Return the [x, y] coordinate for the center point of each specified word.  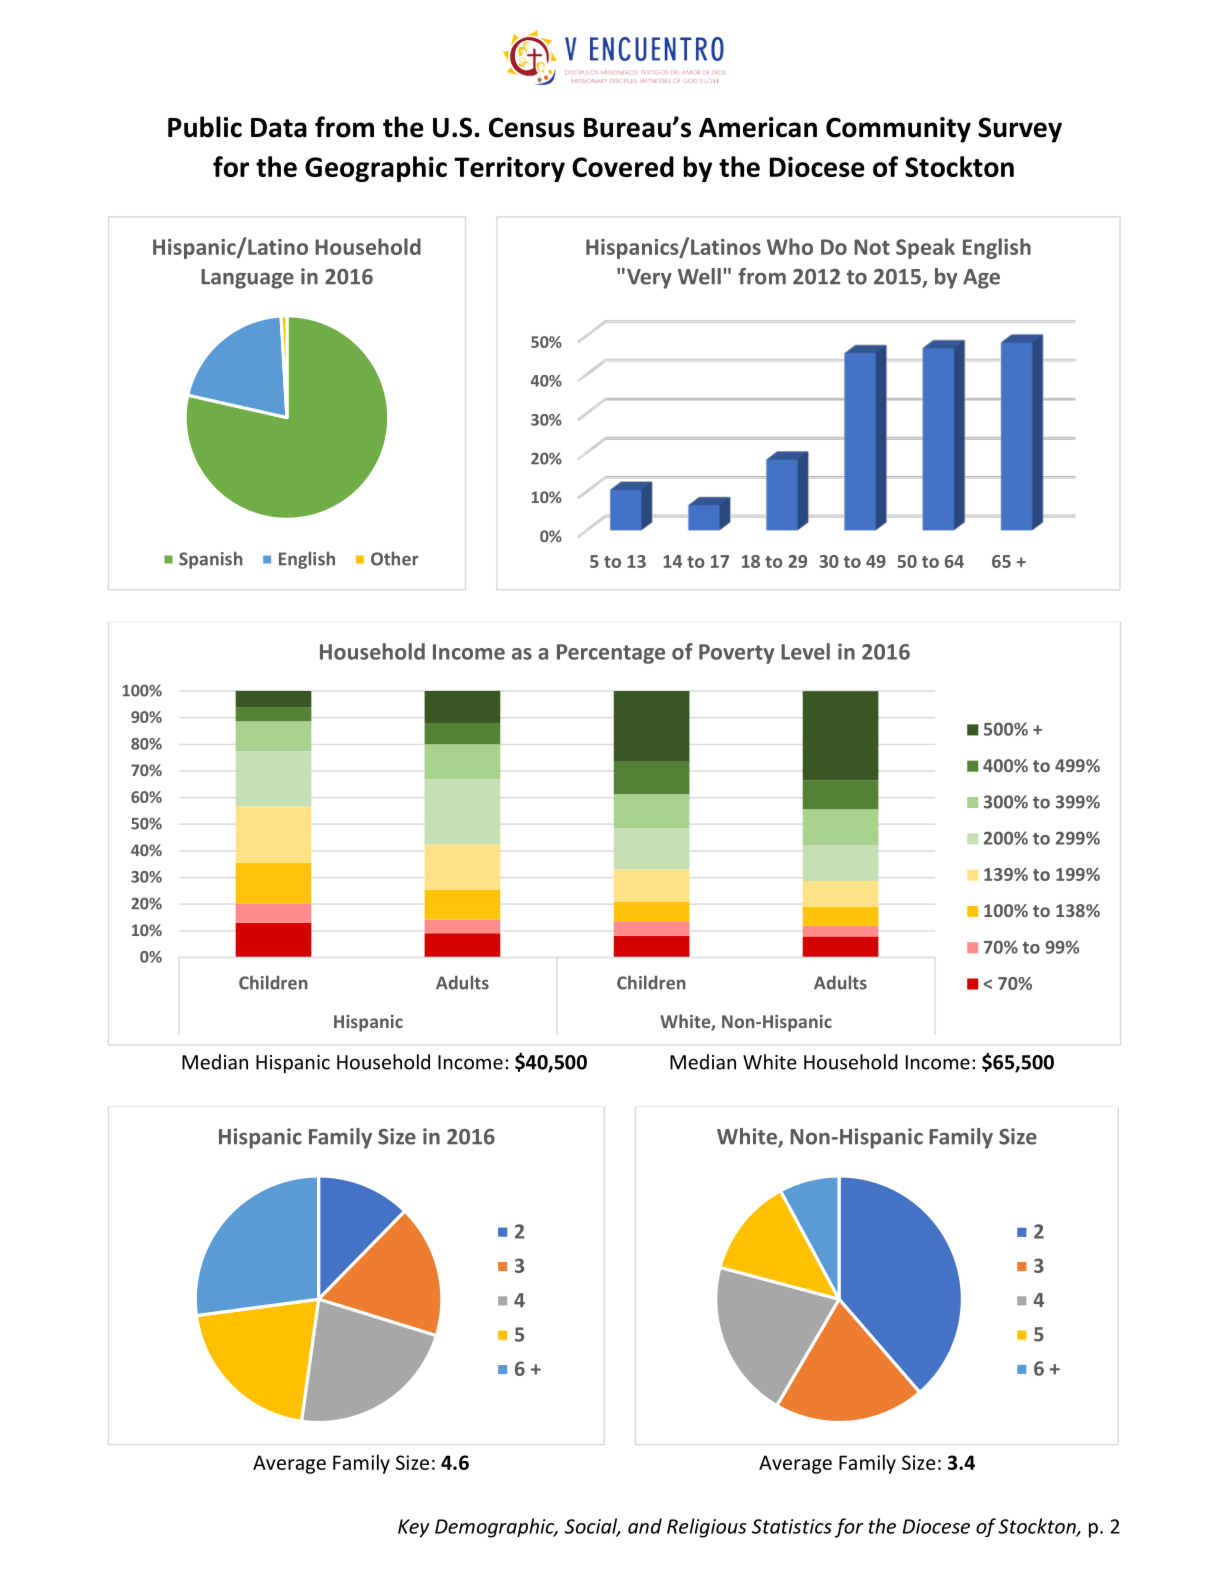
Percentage [611, 654]
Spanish [211, 560]
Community [898, 130]
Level [805, 651]
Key [414, 1528]
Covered [623, 166]
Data [279, 128]
